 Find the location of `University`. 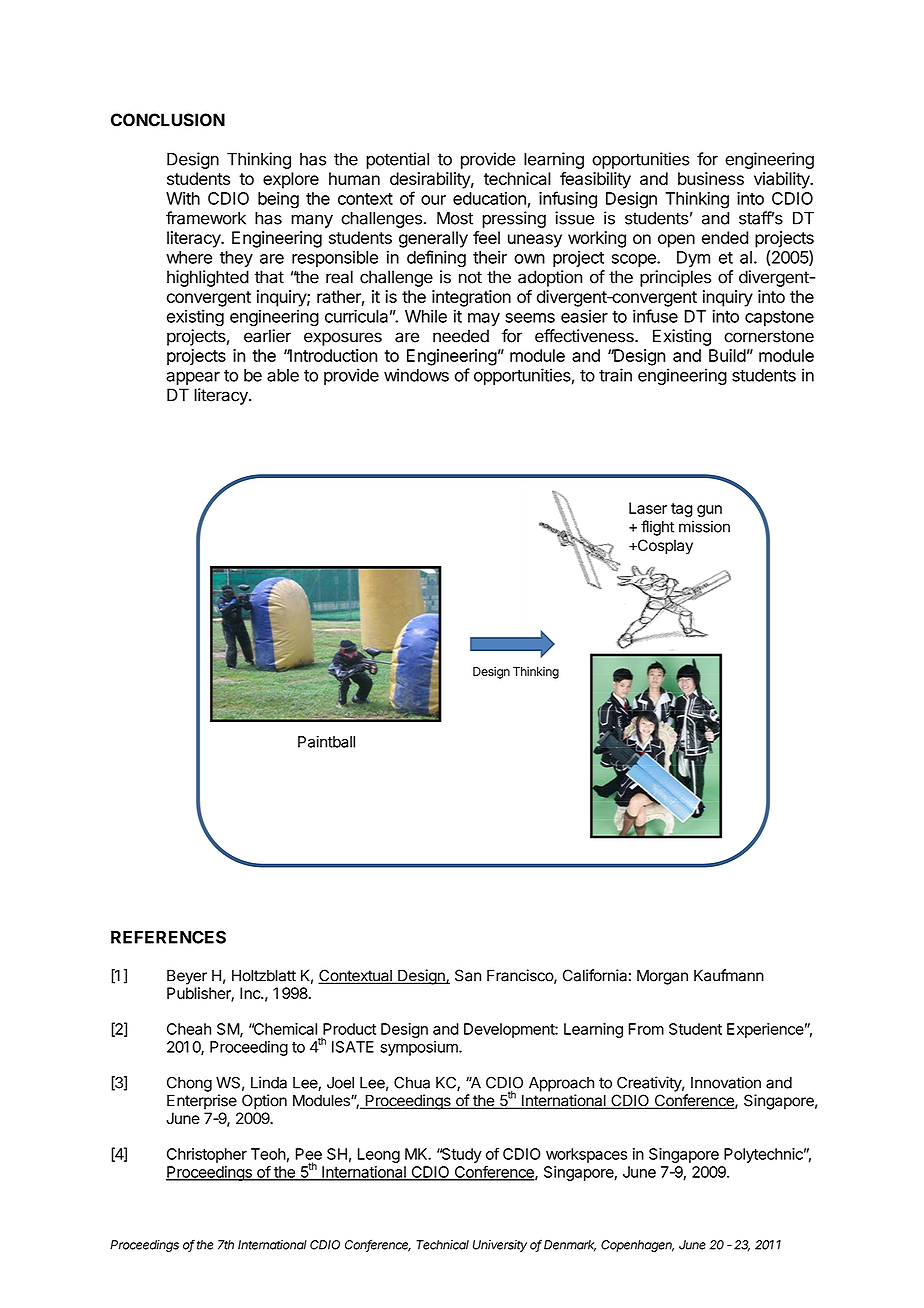

University is located at coordinates (500, 1246).
